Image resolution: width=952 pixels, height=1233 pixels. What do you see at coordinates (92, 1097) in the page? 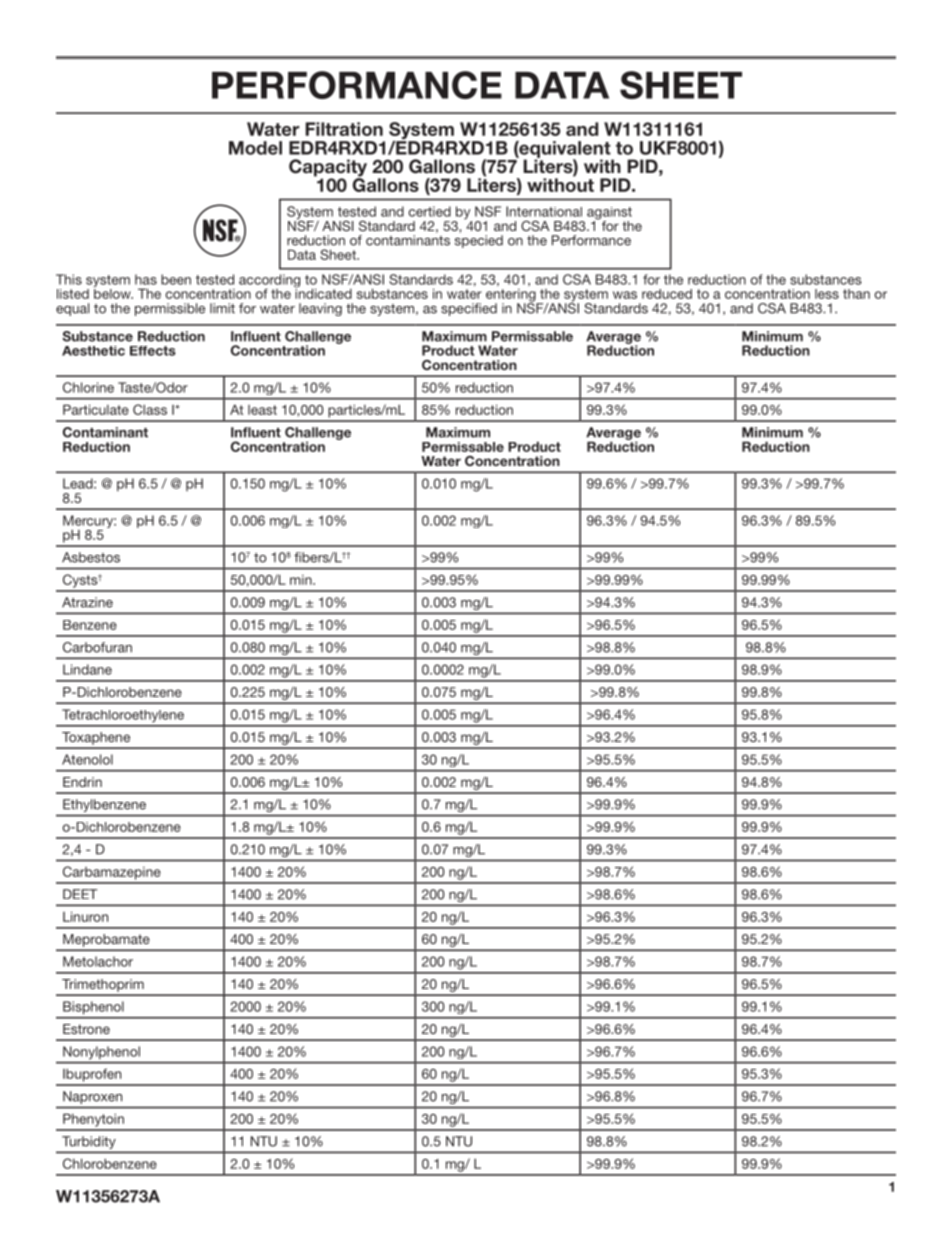
I see `Naproxen` at bounding box center [92, 1097].
